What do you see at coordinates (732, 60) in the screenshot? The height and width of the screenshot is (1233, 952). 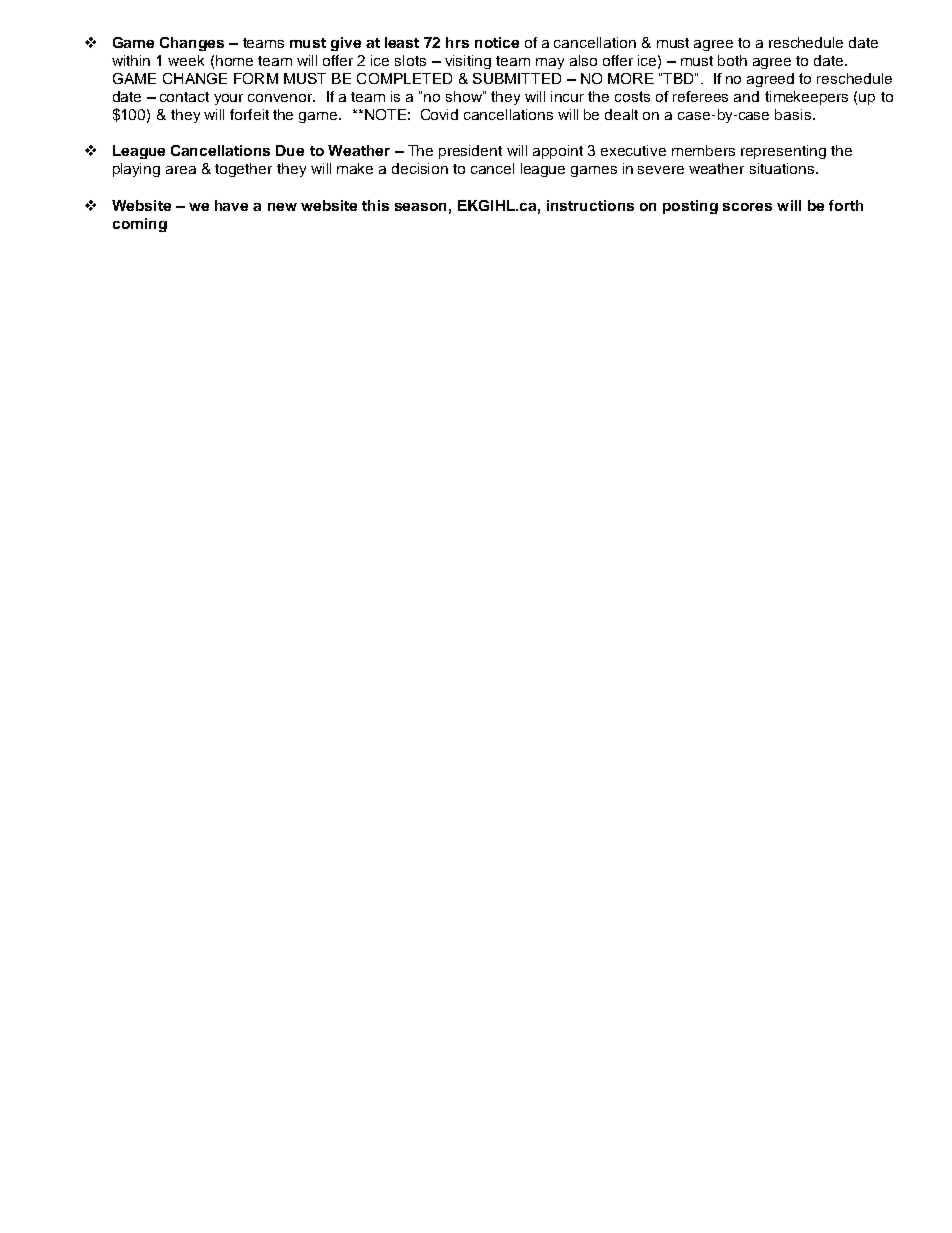 I see `both` at bounding box center [732, 60].
